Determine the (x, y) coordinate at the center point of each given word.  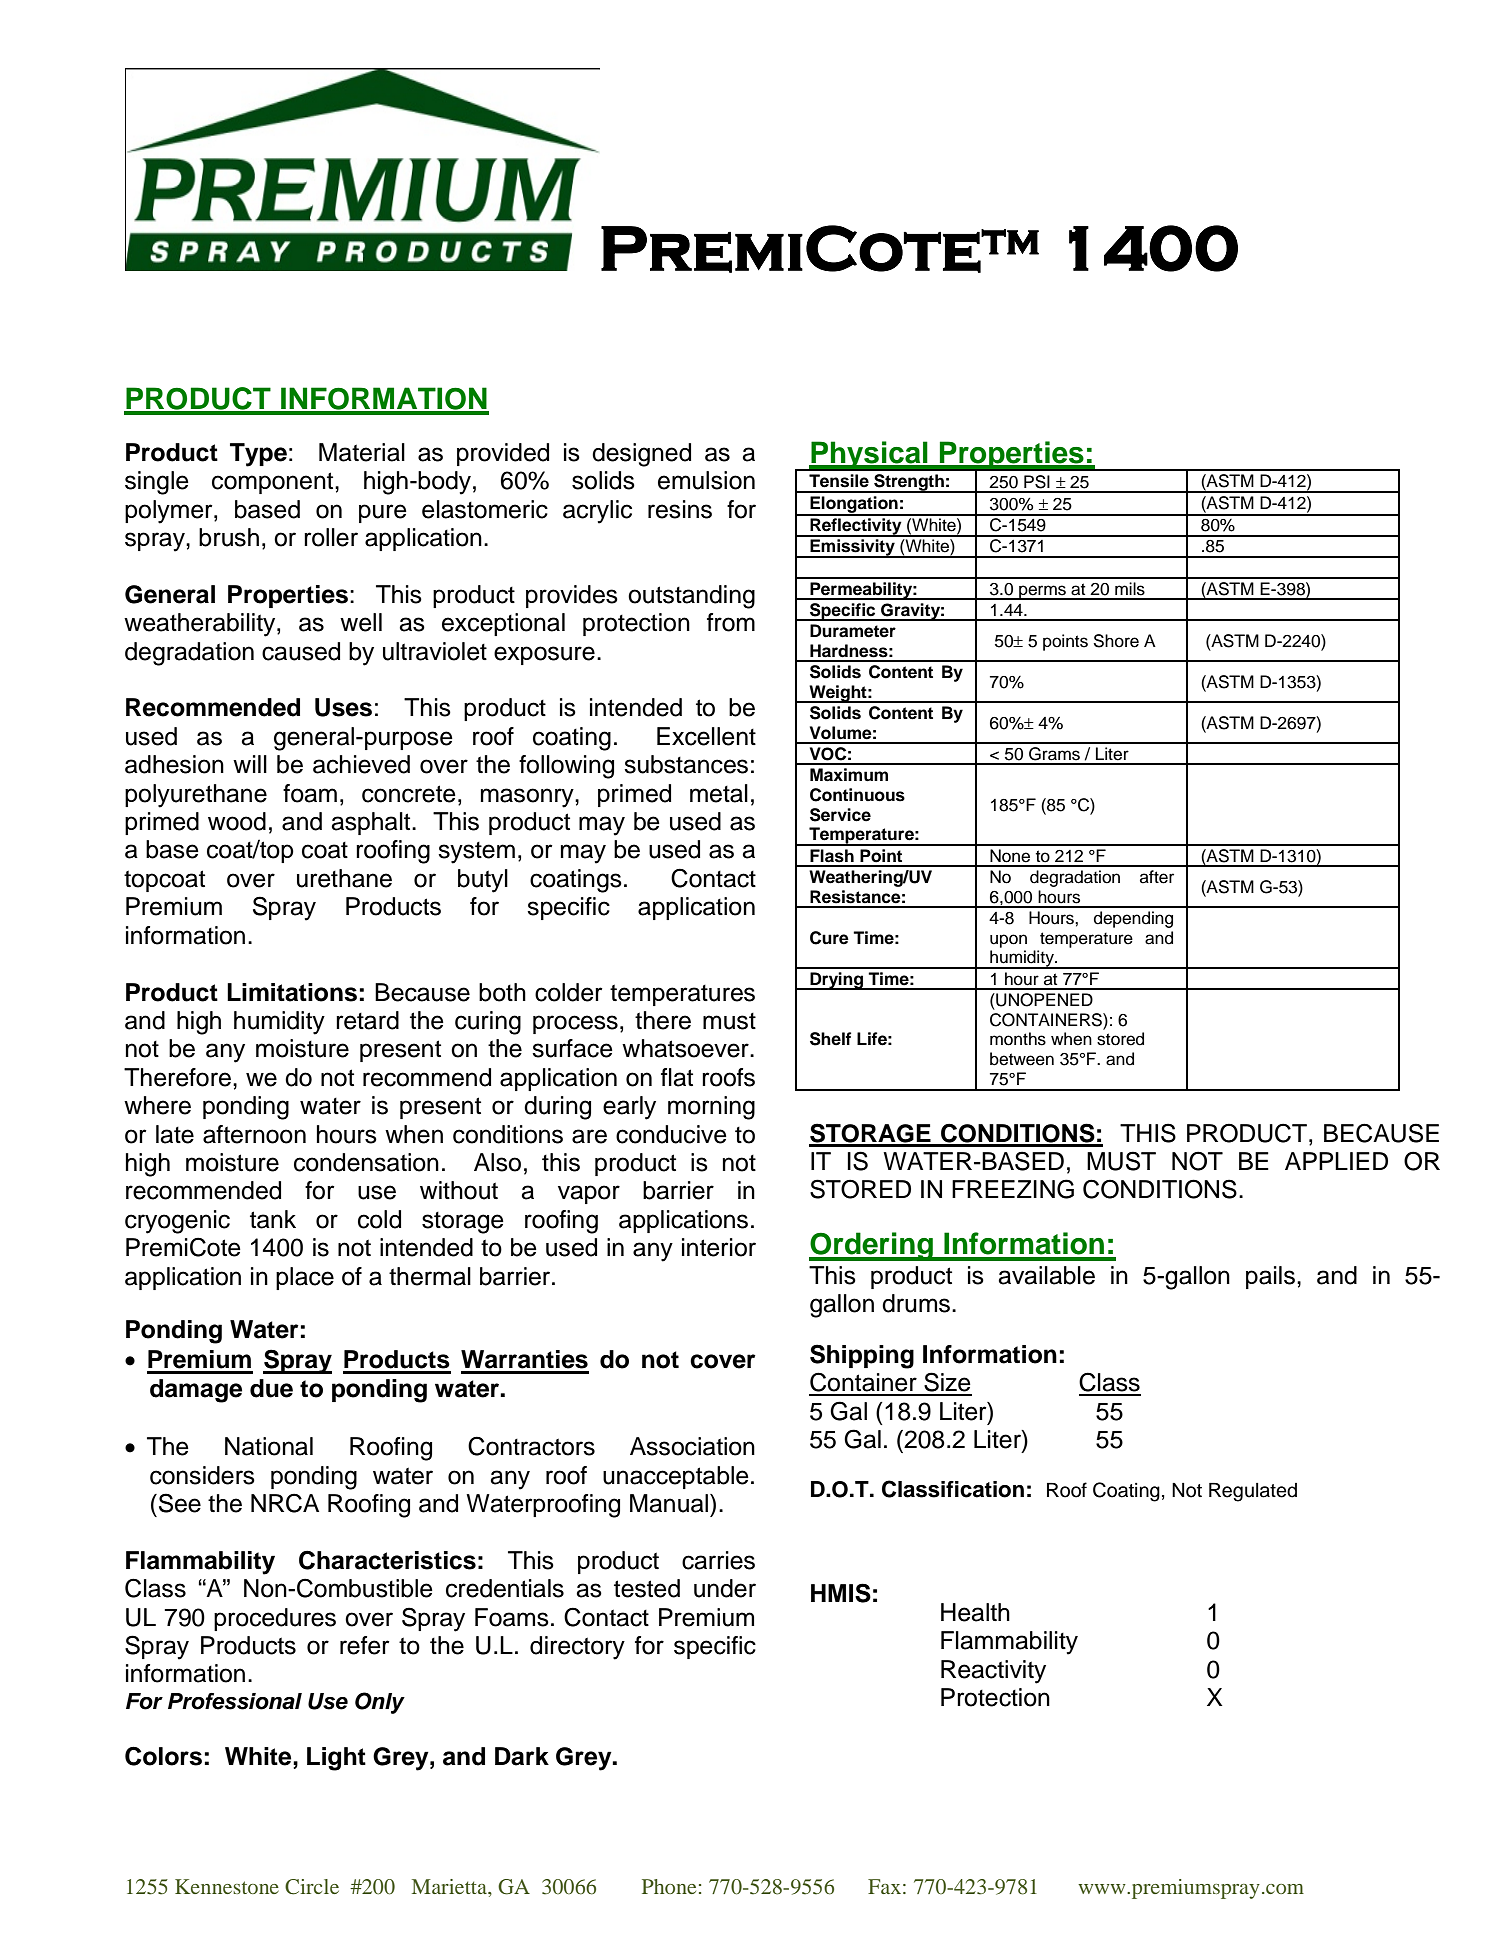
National (269, 1446)
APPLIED (1336, 1161)
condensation (366, 1162)
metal (719, 793)
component (274, 483)
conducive (671, 1134)
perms (1042, 592)
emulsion (706, 480)
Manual (670, 1503)
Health (975, 1612)
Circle (312, 1887)
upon (1008, 941)
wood (237, 821)
